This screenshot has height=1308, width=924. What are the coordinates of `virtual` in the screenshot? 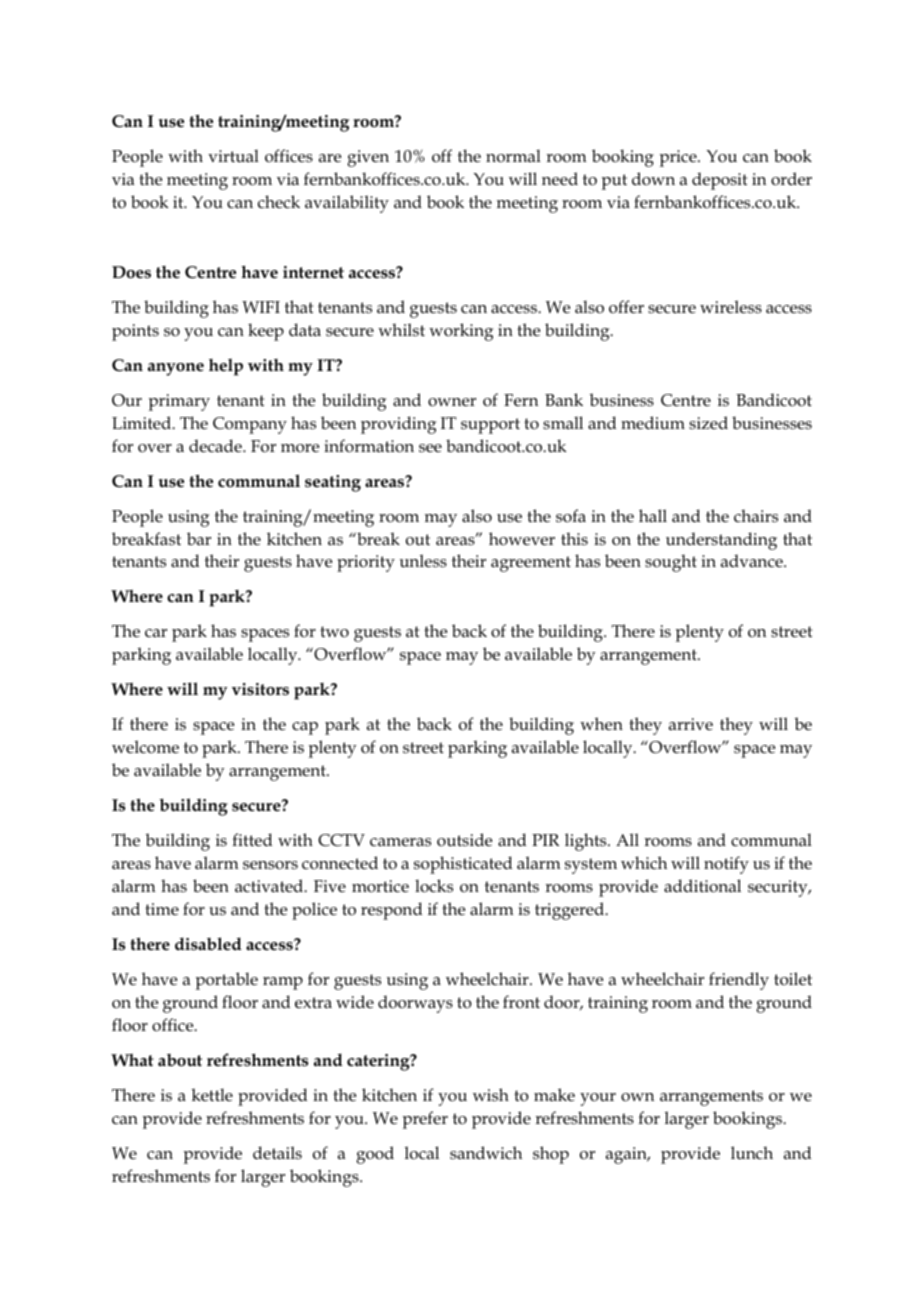 It's located at (233, 156).
